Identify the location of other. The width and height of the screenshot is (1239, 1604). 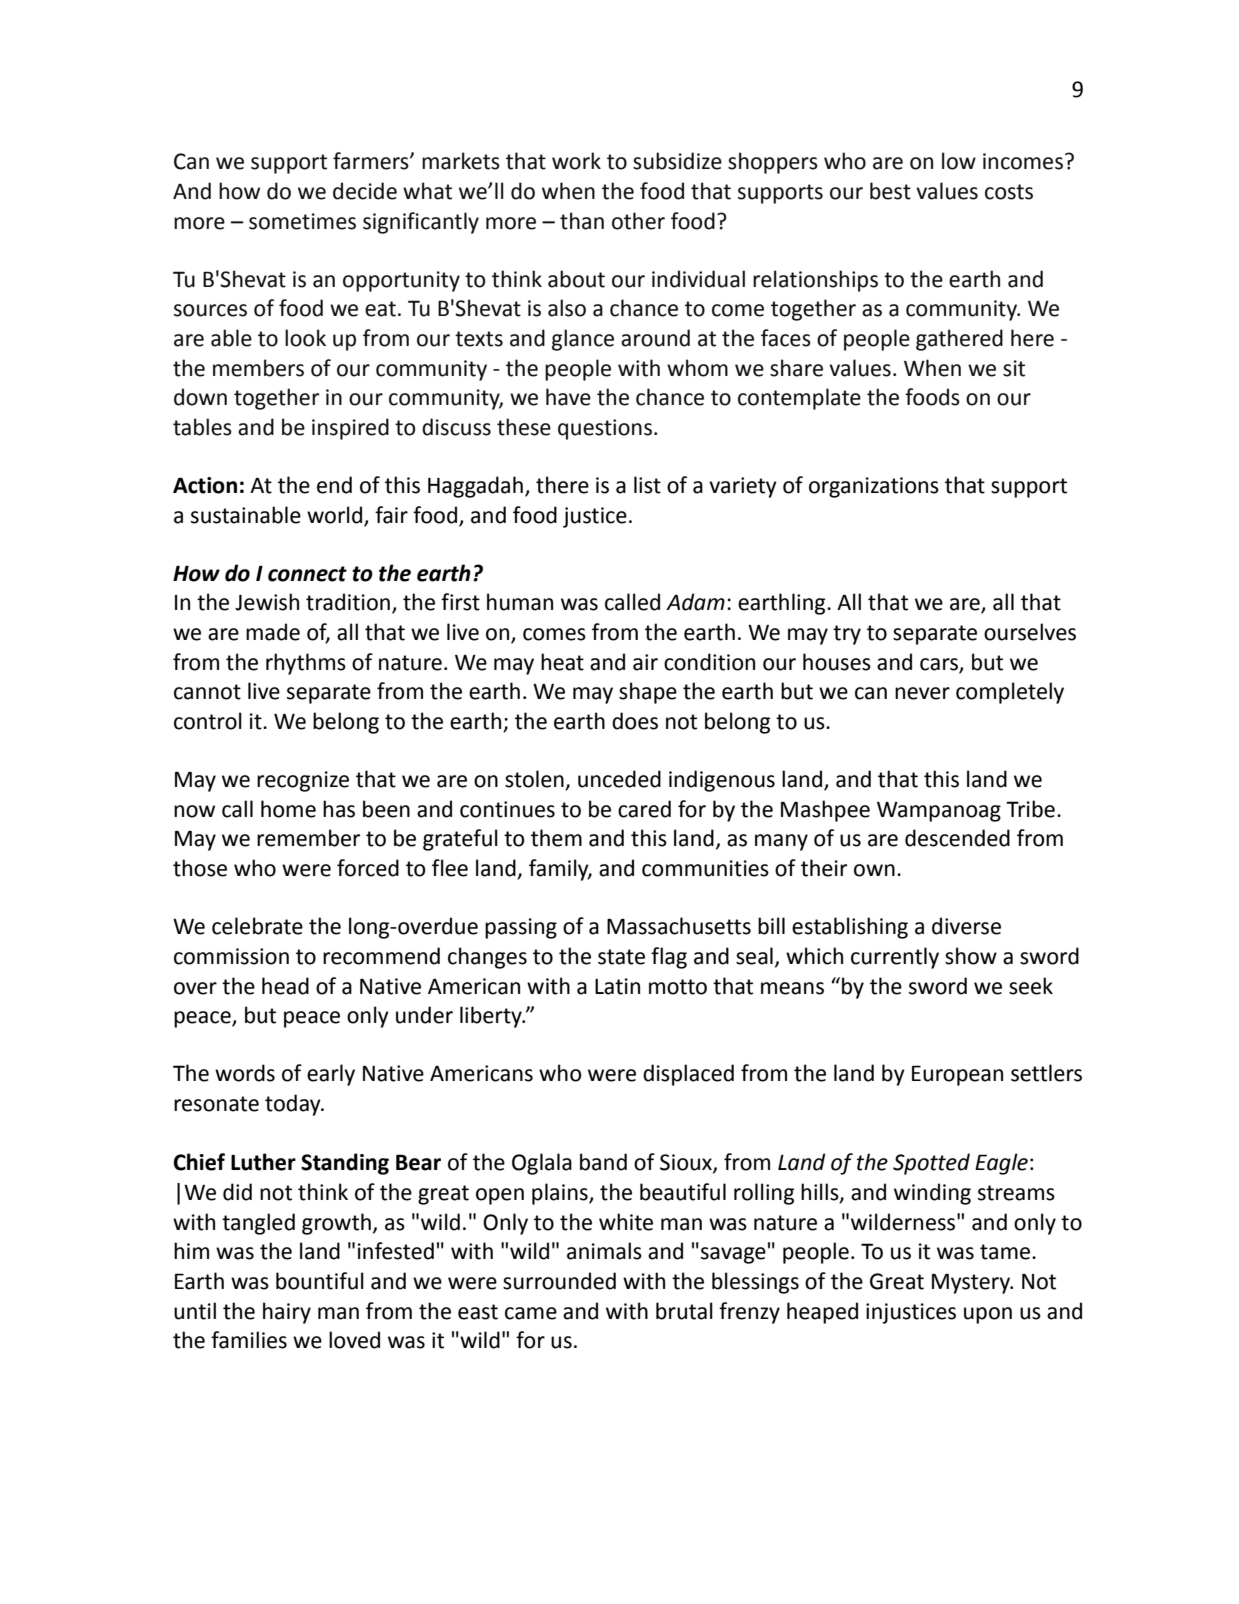
(638, 221).
